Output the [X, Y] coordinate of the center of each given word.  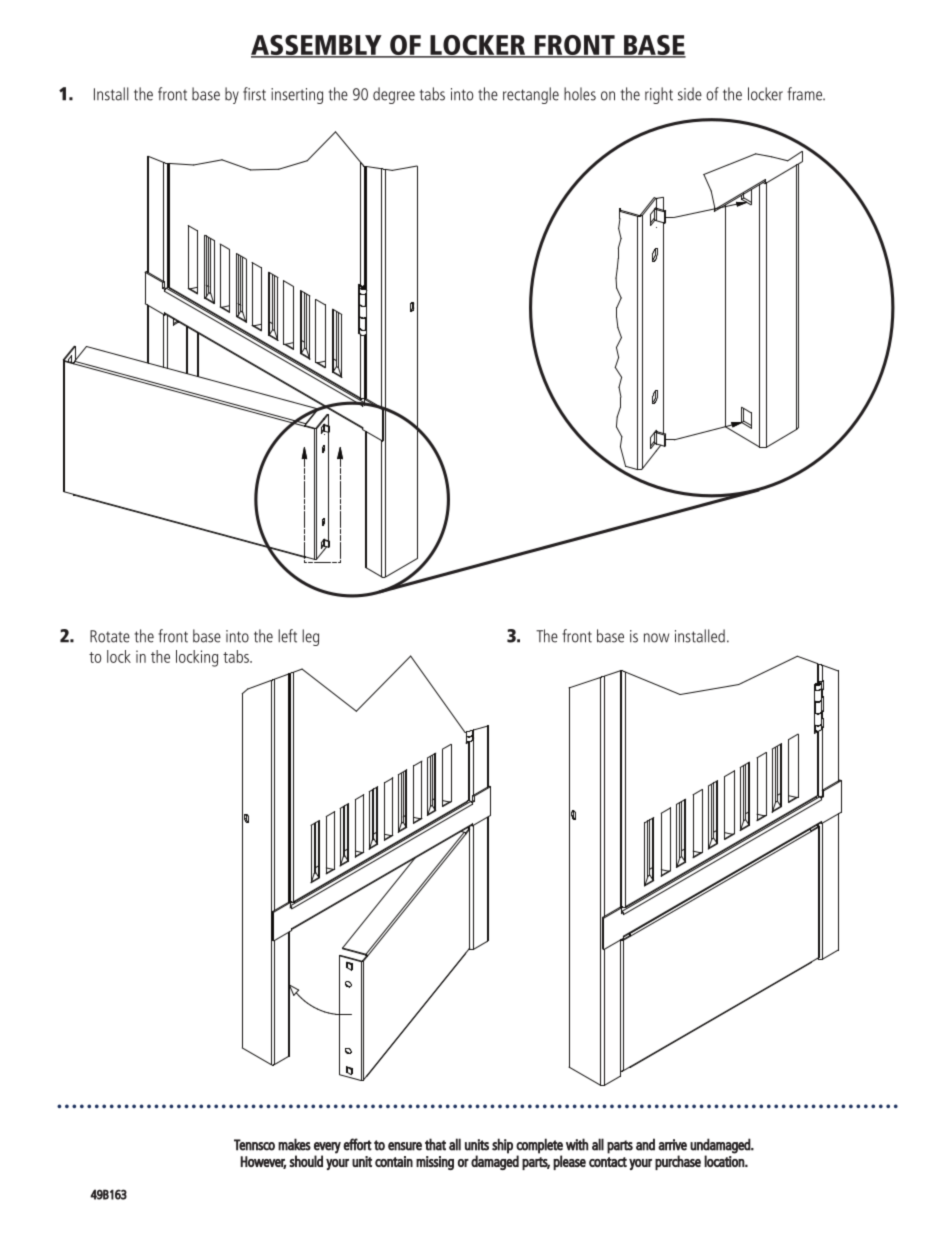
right [659, 95]
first [254, 94]
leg [310, 637]
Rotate [110, 636]
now [656, 638]
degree [394, 95]
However [263, 1162]
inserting [297, 96]
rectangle [531, 95]
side [690, 94]
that [435, 1144]
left [287, 636]
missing [435, 1163]
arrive [672, 1145]
